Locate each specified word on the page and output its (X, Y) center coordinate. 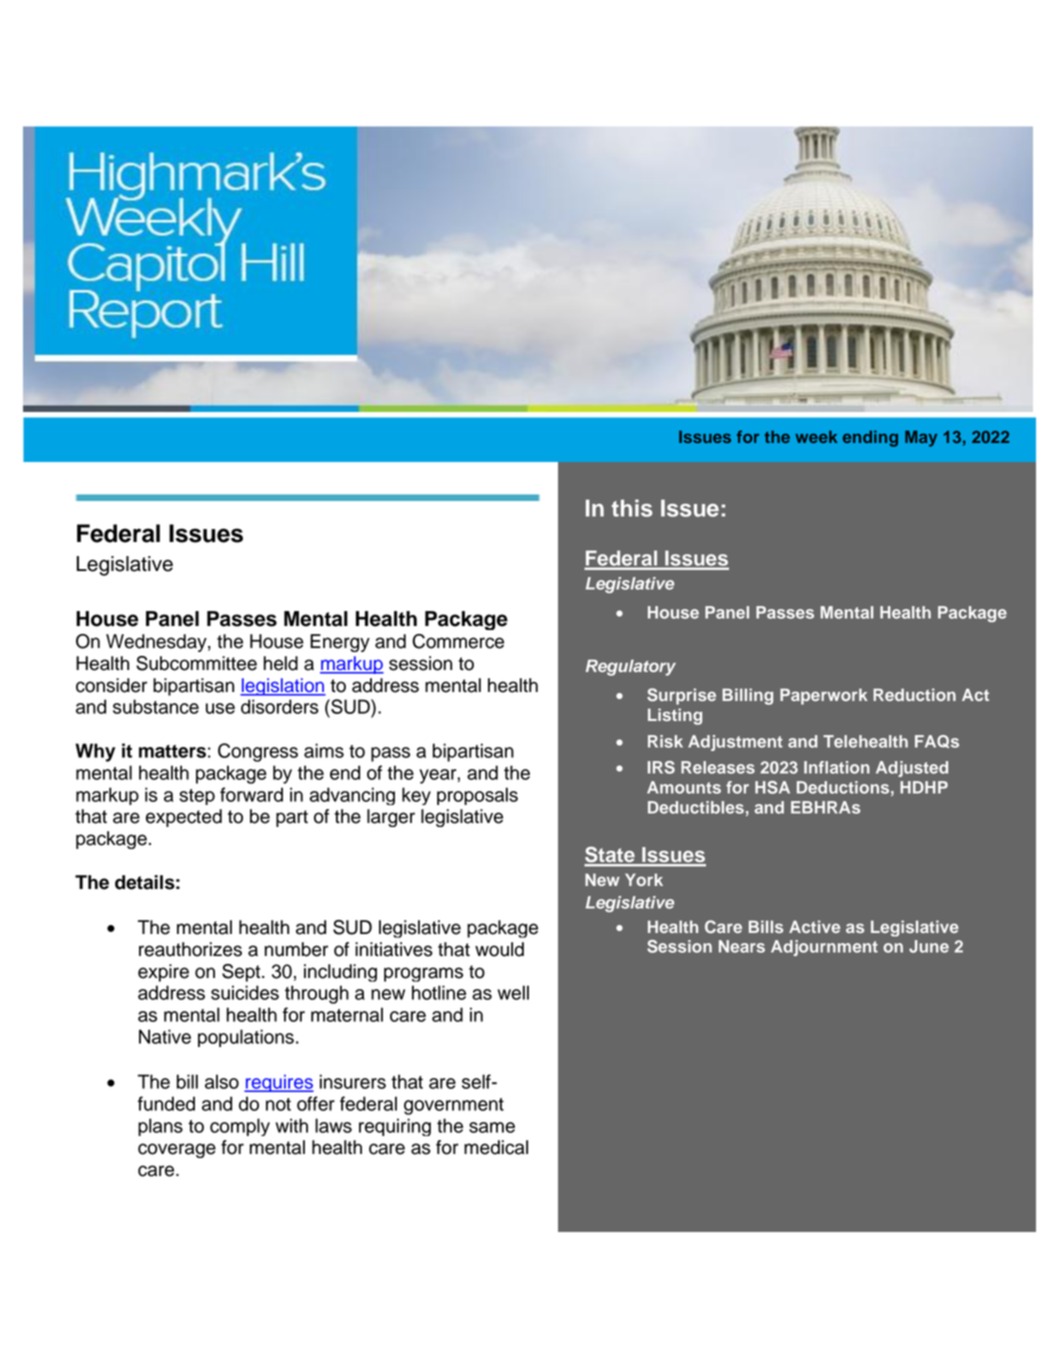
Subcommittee (196, 663)
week (816, 436)
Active (814, 926)
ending (870, 438)
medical (496, 1147)
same (492, 1127)
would (499, 949)
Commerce (458, 641)
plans (160, 1127)
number (296, 949)
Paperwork (824, 696)
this (632, 508)
